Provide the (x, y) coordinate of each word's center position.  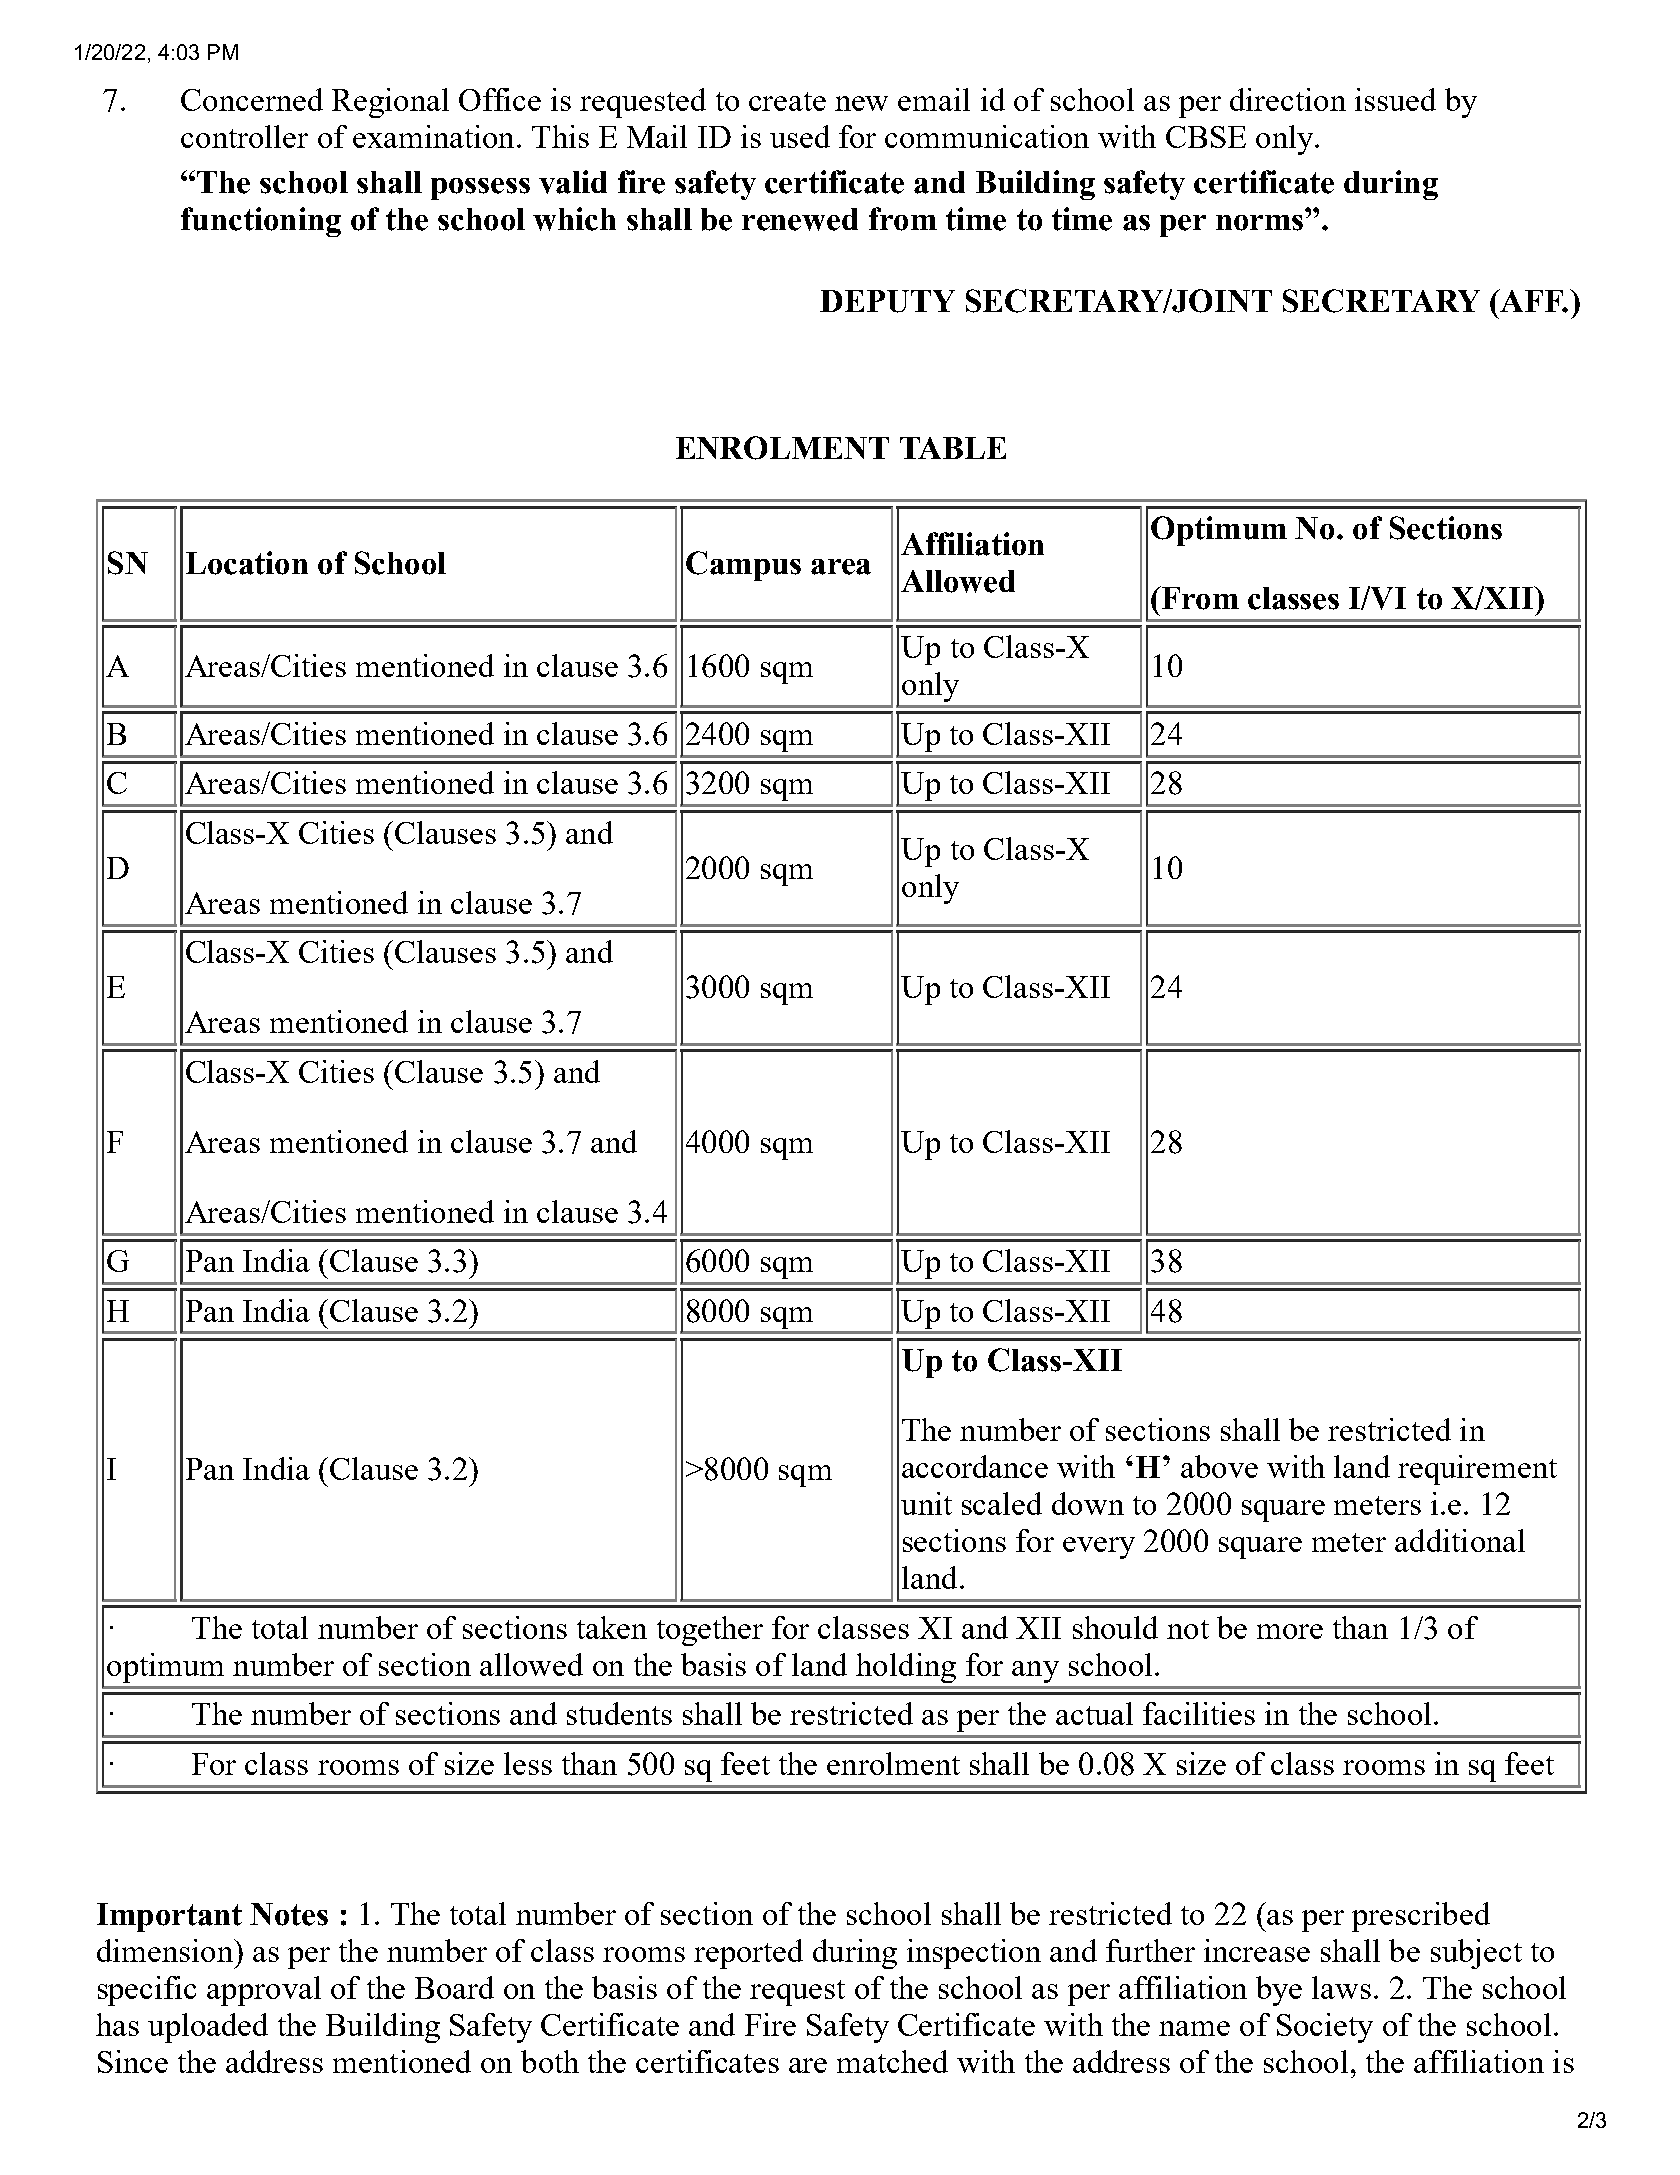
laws (1341, 1987)
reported (748, 1954)
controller (244, 136)
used (800, 136)
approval (264, 1991)
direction (1288, 99)
